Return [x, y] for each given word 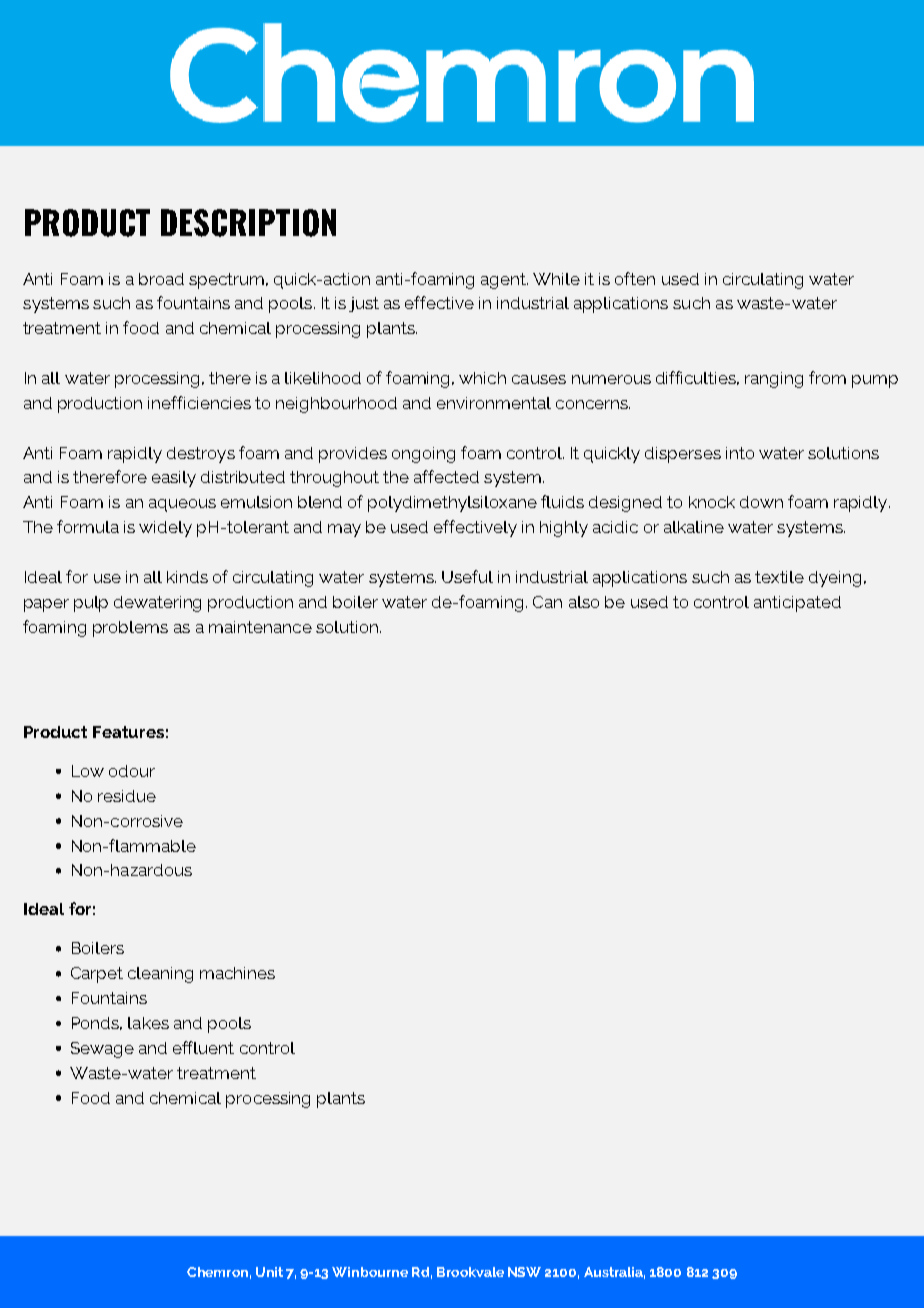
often [635, 278]
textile [779, 577]
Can [547, 602]
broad [161, 279]
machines [237, 973]
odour [132, 771]
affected [446, 476]
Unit [269, 1272]
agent [504, 281]
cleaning [160, 975]
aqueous [182, 505]
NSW [524, 1272]
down [761, 502]
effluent [203, 1047]
